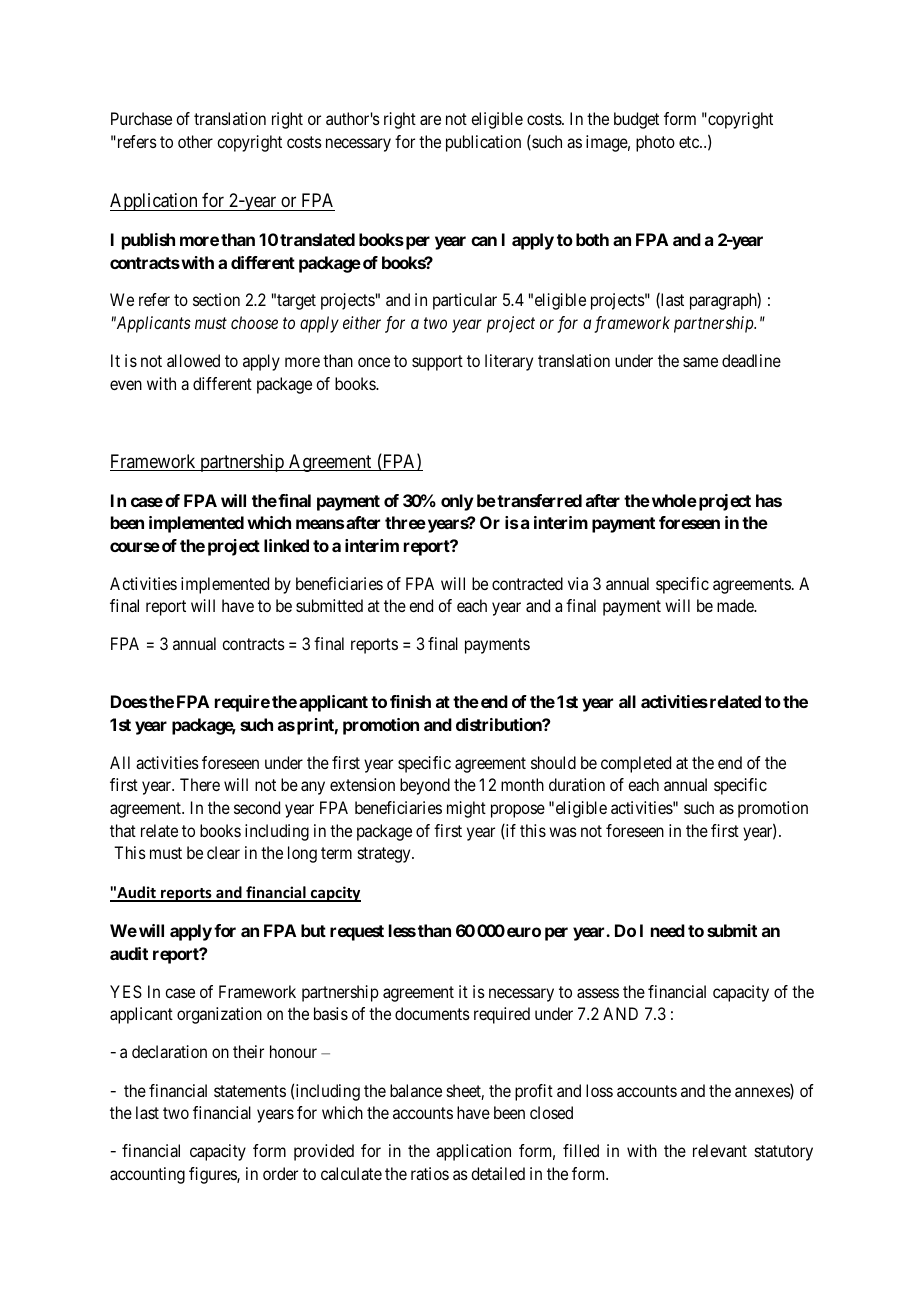 The image size is (924, 1308). Describe the element at coordinates (690, 142) in the screenshot. I see `etc` at that location.
